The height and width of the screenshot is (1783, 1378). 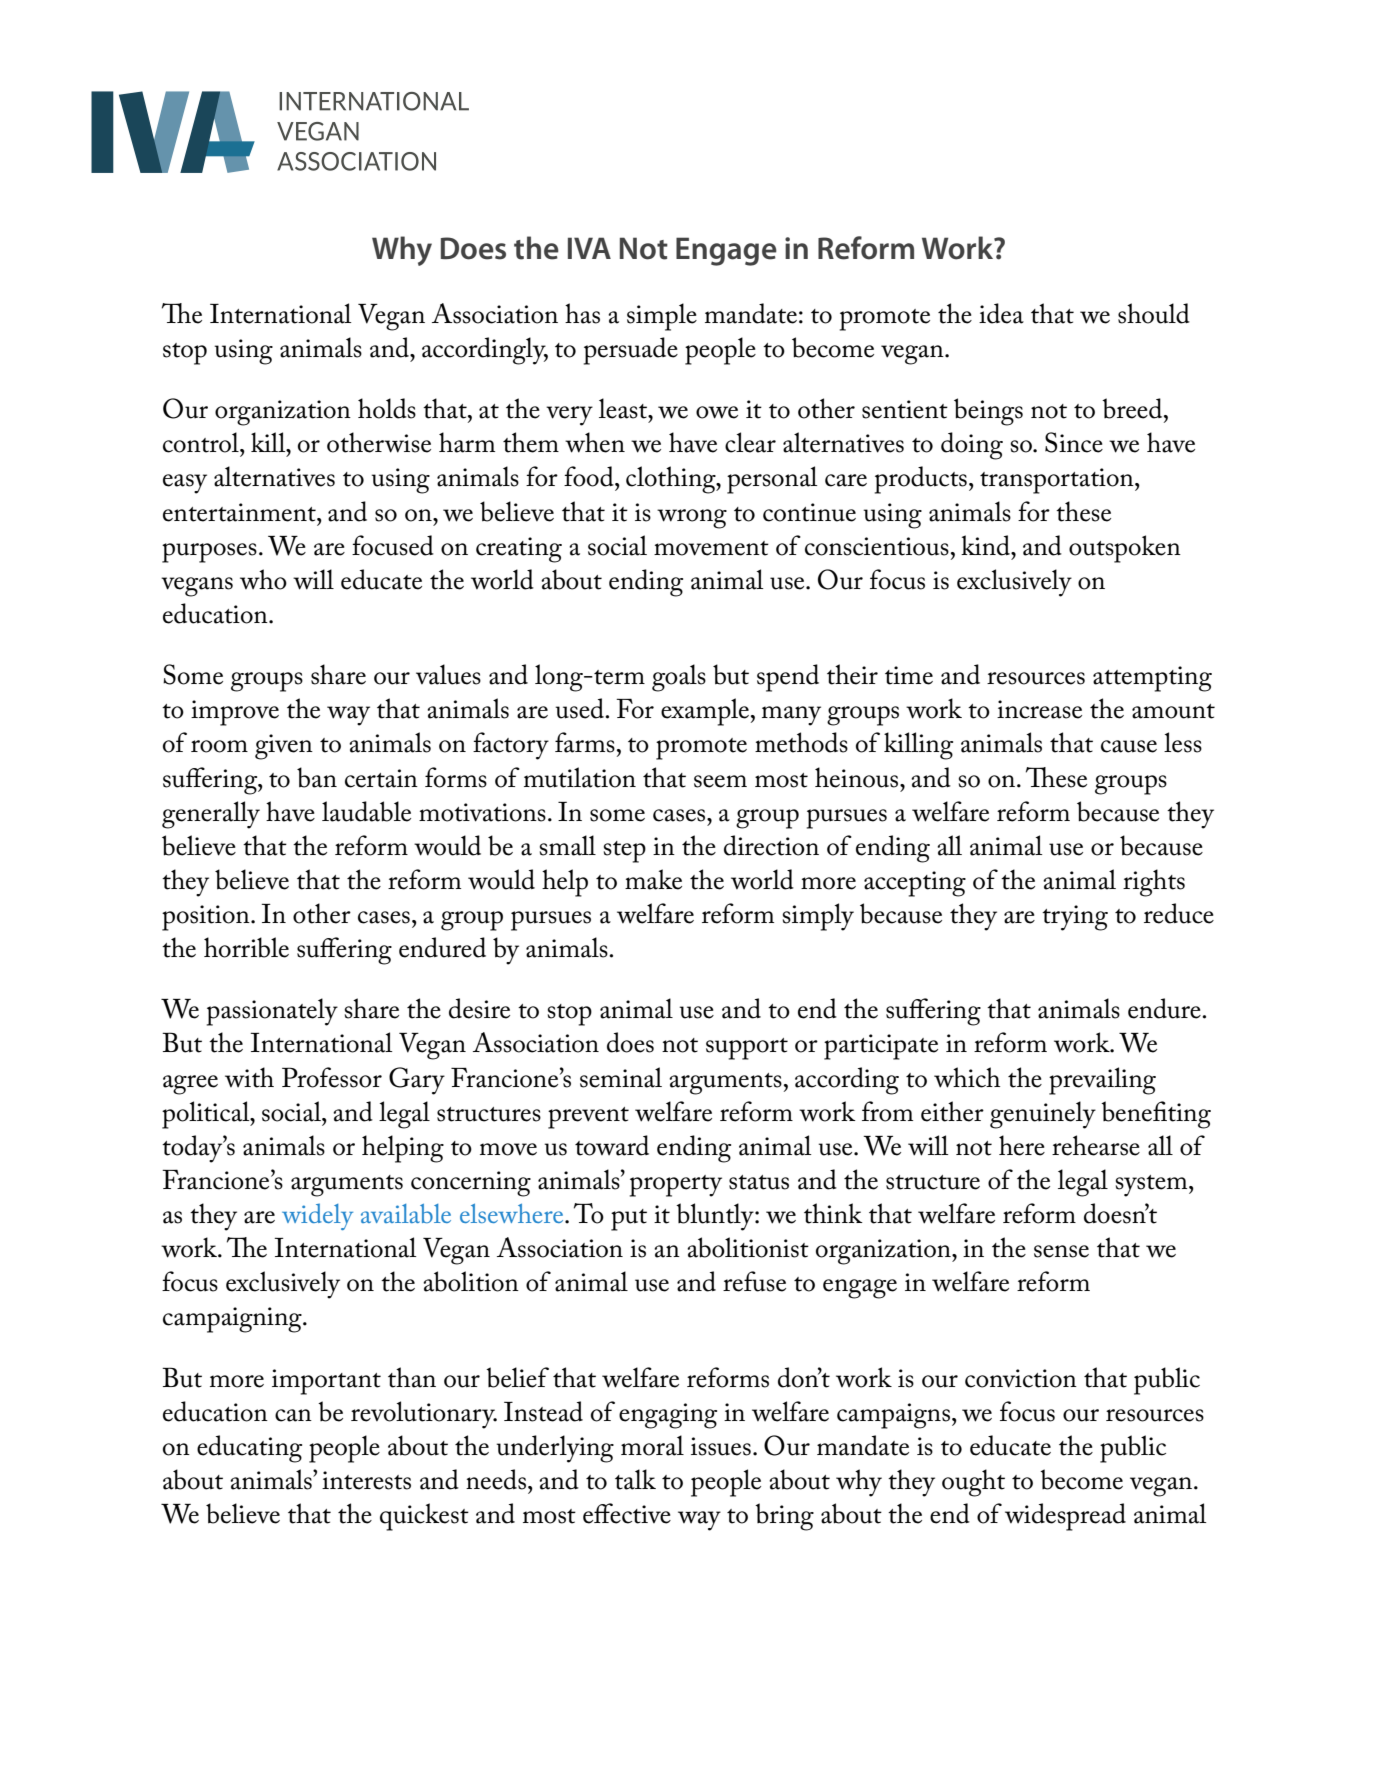 I want to click on horrible, so click(x=246, y=947).
